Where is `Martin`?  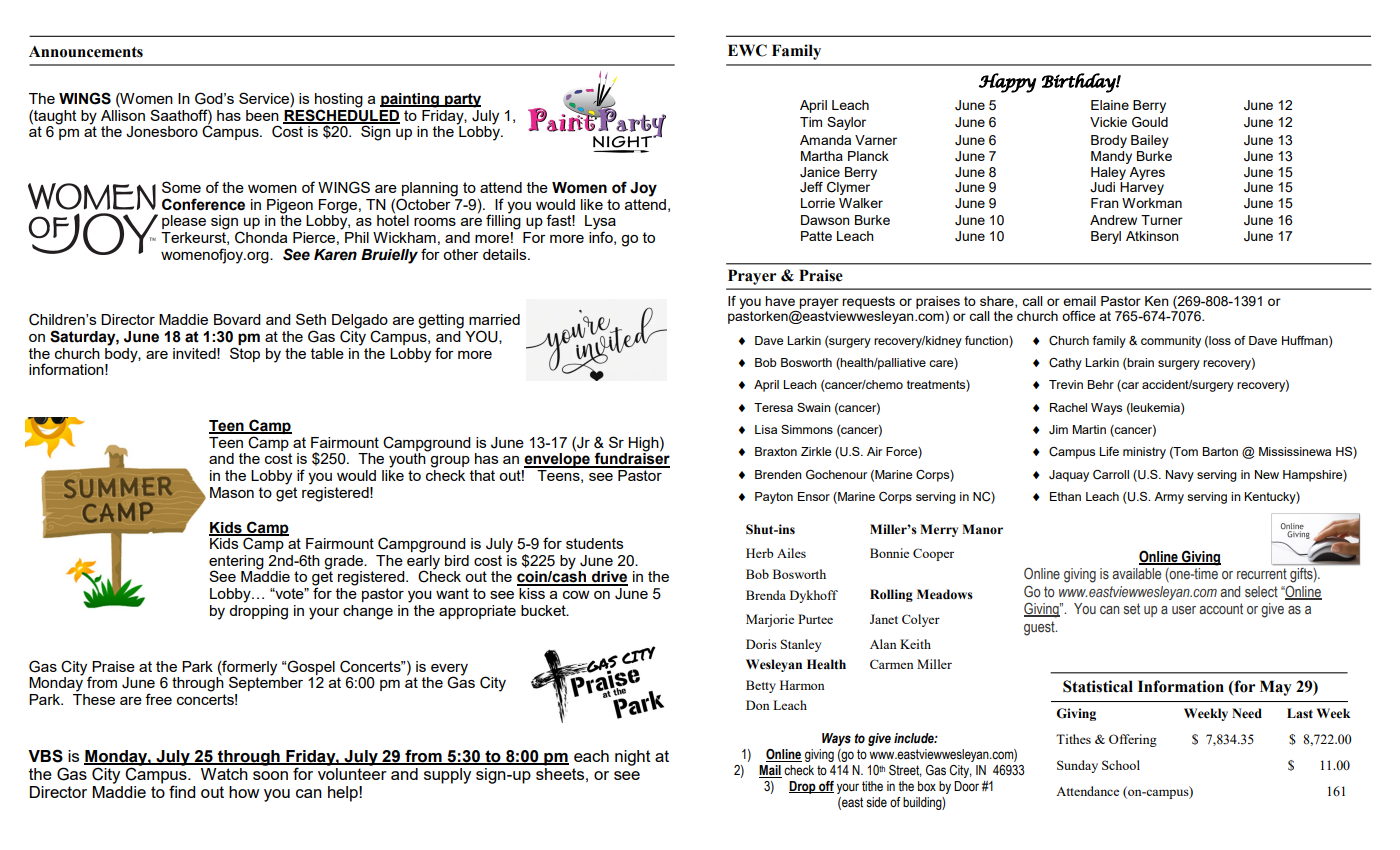
Martin is located at coordinates (1089, 429).
